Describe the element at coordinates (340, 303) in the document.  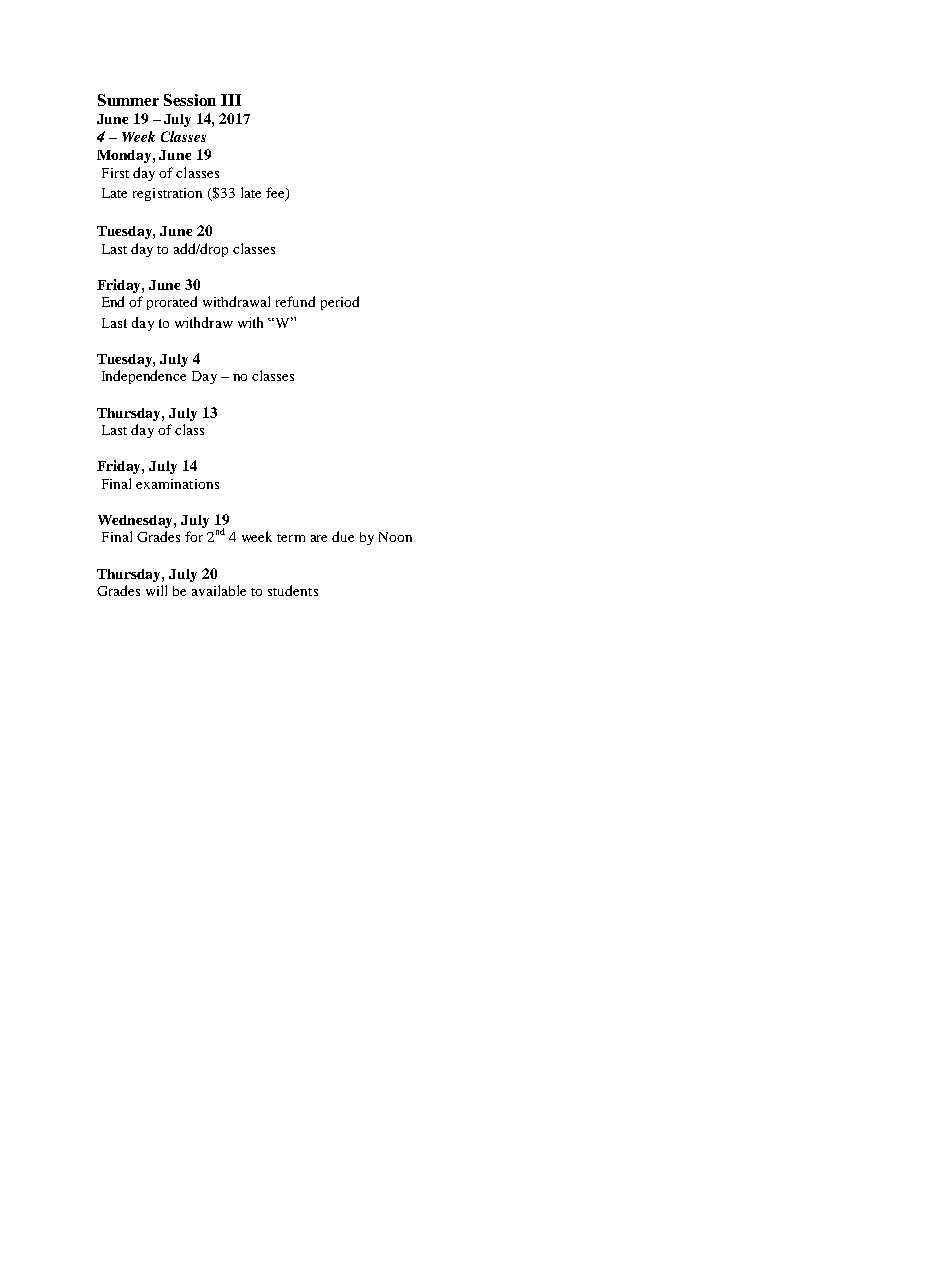
I see `period` at that location.
